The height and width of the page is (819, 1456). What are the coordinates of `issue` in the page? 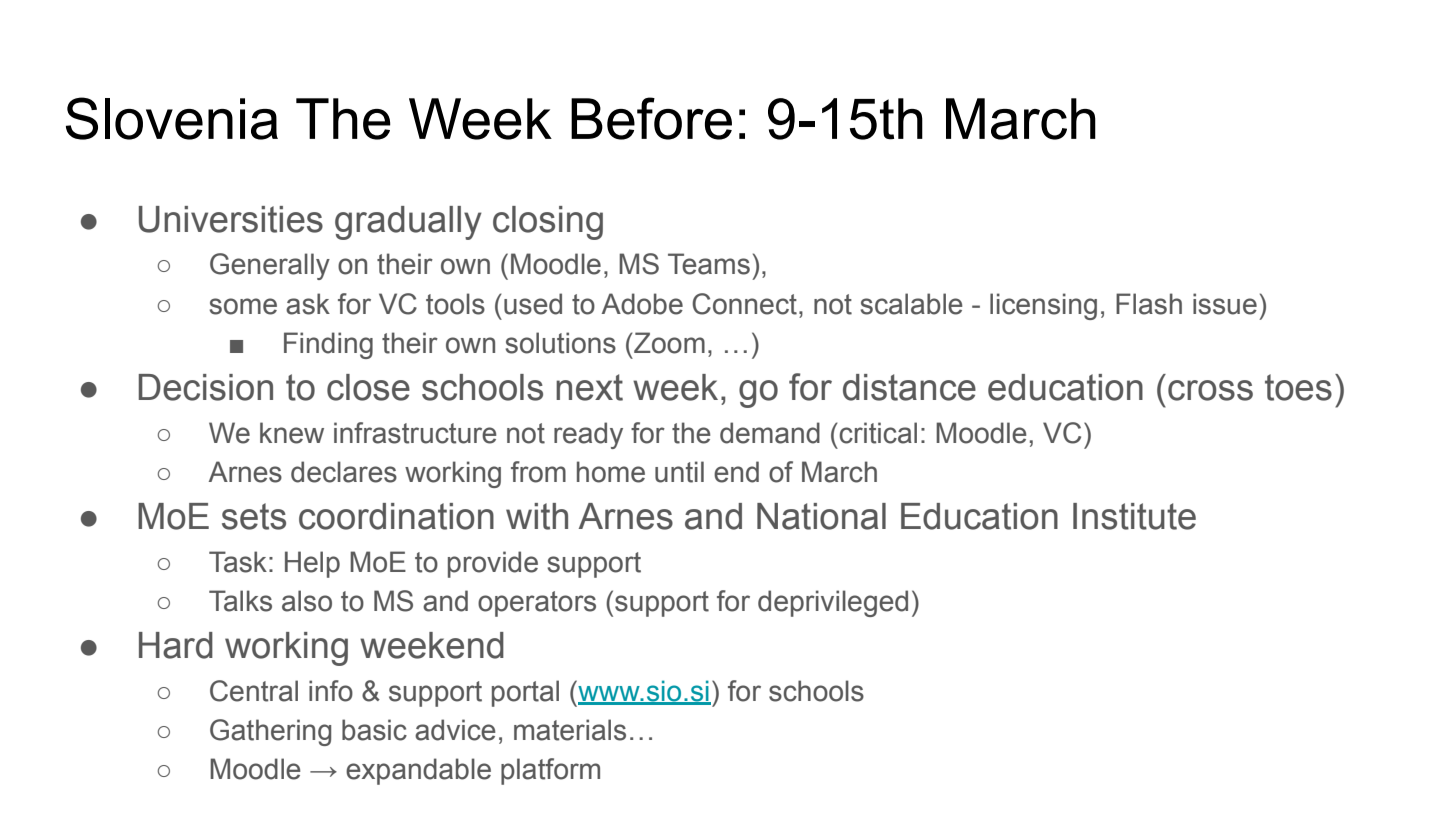 It's located at (1225, 304).
